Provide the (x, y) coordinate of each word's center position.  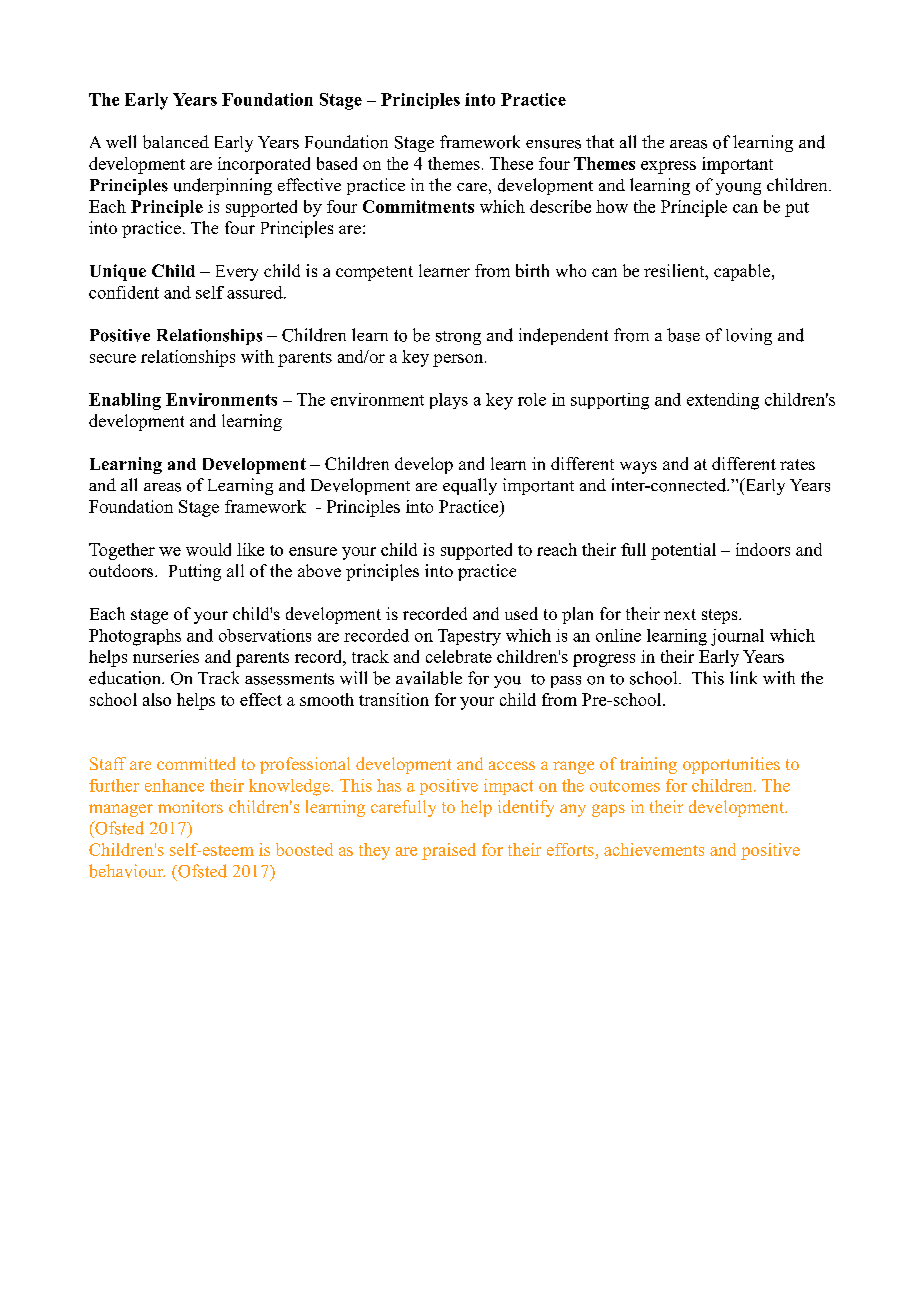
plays (449, 401)
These (511, 163)
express (668, 167)
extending (723, 401)
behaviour (127, 871)
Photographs (135, 637)
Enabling (125, 401)
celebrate (459, 656)
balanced (176, 142)
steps (721, 616)
